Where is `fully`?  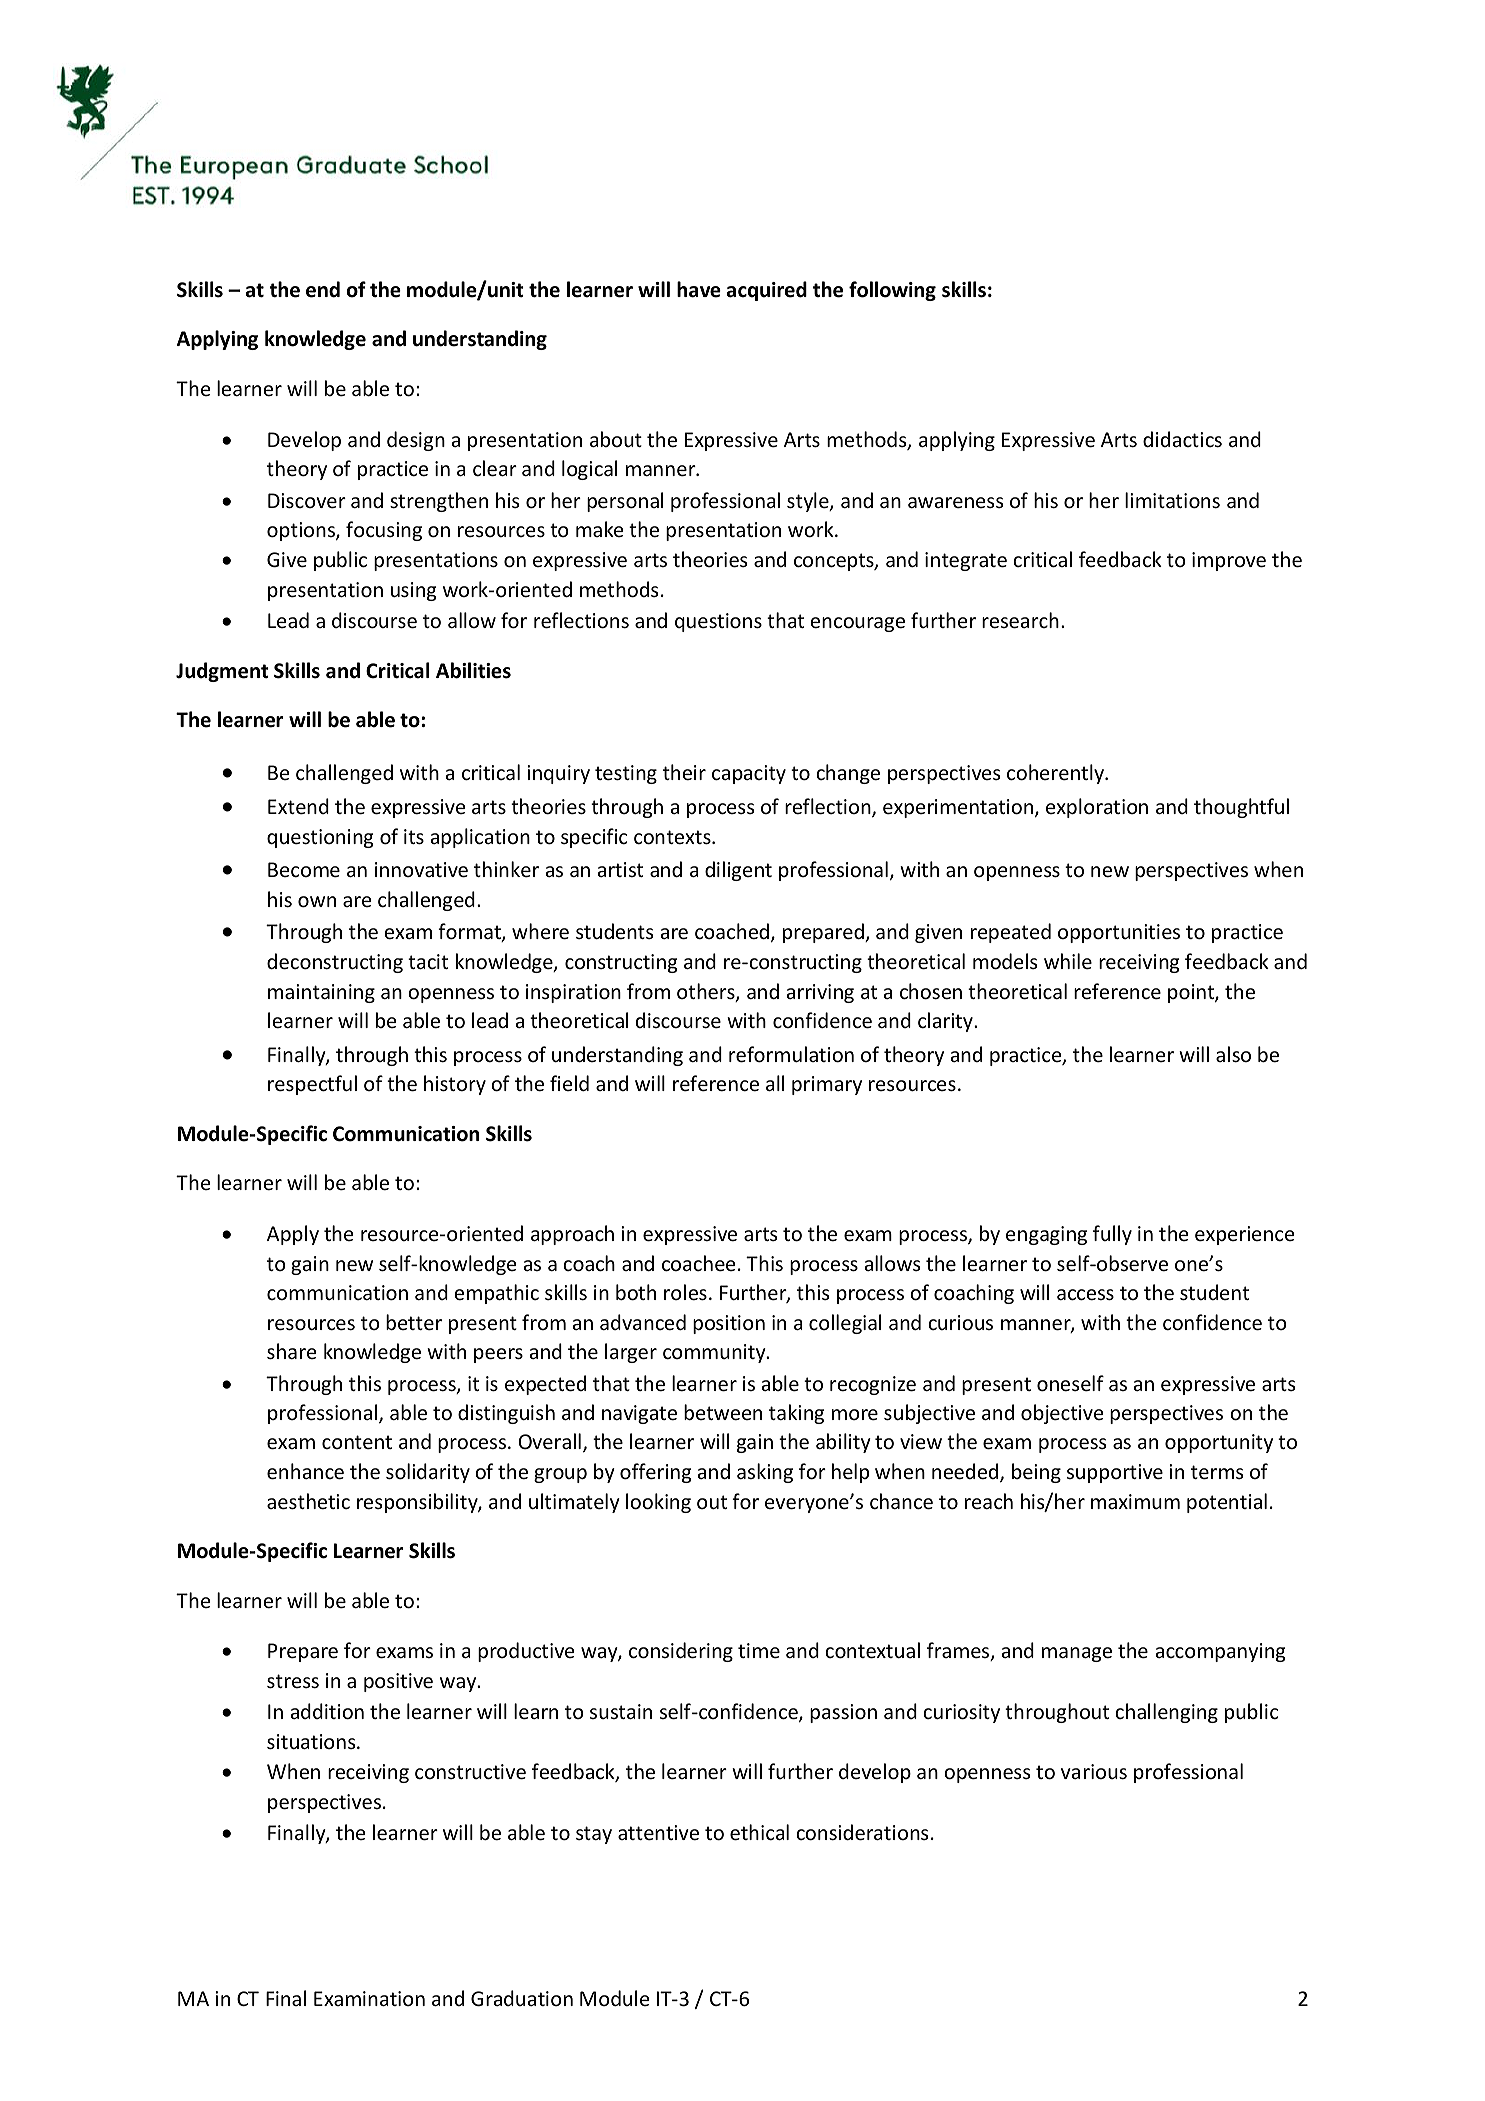
fully is located at coordinates (1112, 1235).
